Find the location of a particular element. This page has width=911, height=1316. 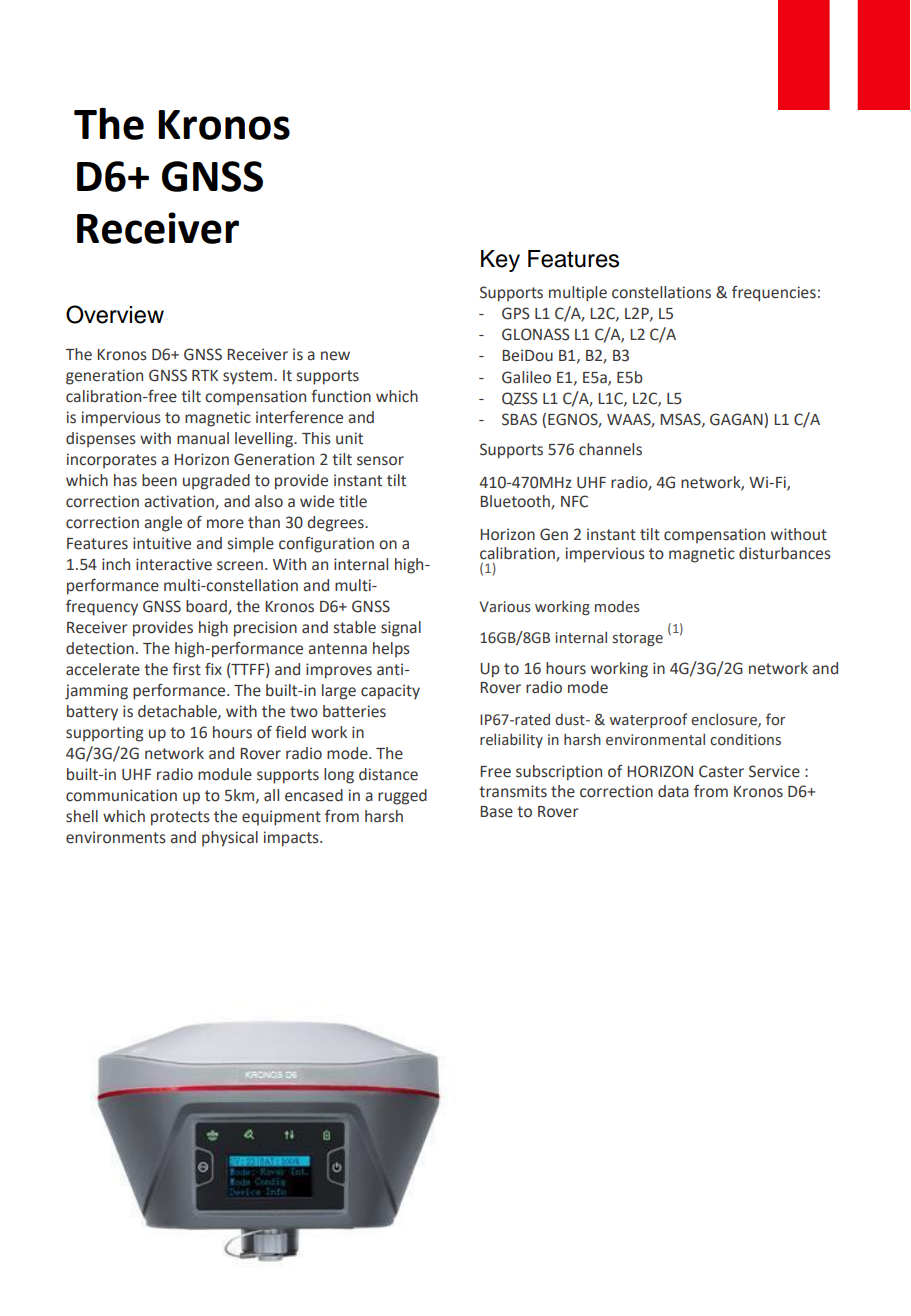

intuitive is located at coordinates (162, 543).
